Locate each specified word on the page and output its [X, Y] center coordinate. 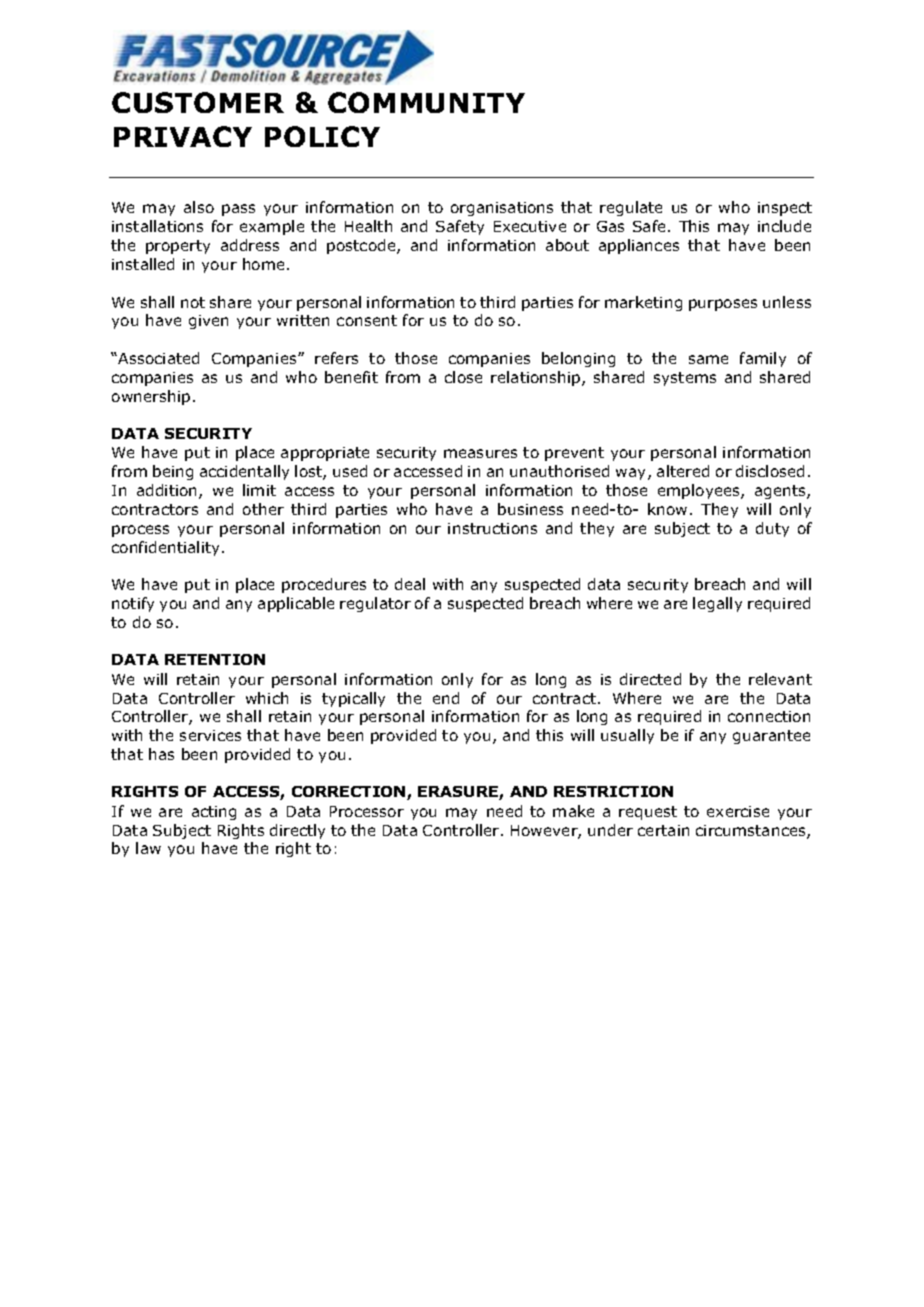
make [573, 811]
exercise [738, 811]
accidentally [244, 472]
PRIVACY [183, 136]
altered [683, 471]
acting [214, 813]
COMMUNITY [426, 102]
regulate [631, 208]
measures [480, 453]
